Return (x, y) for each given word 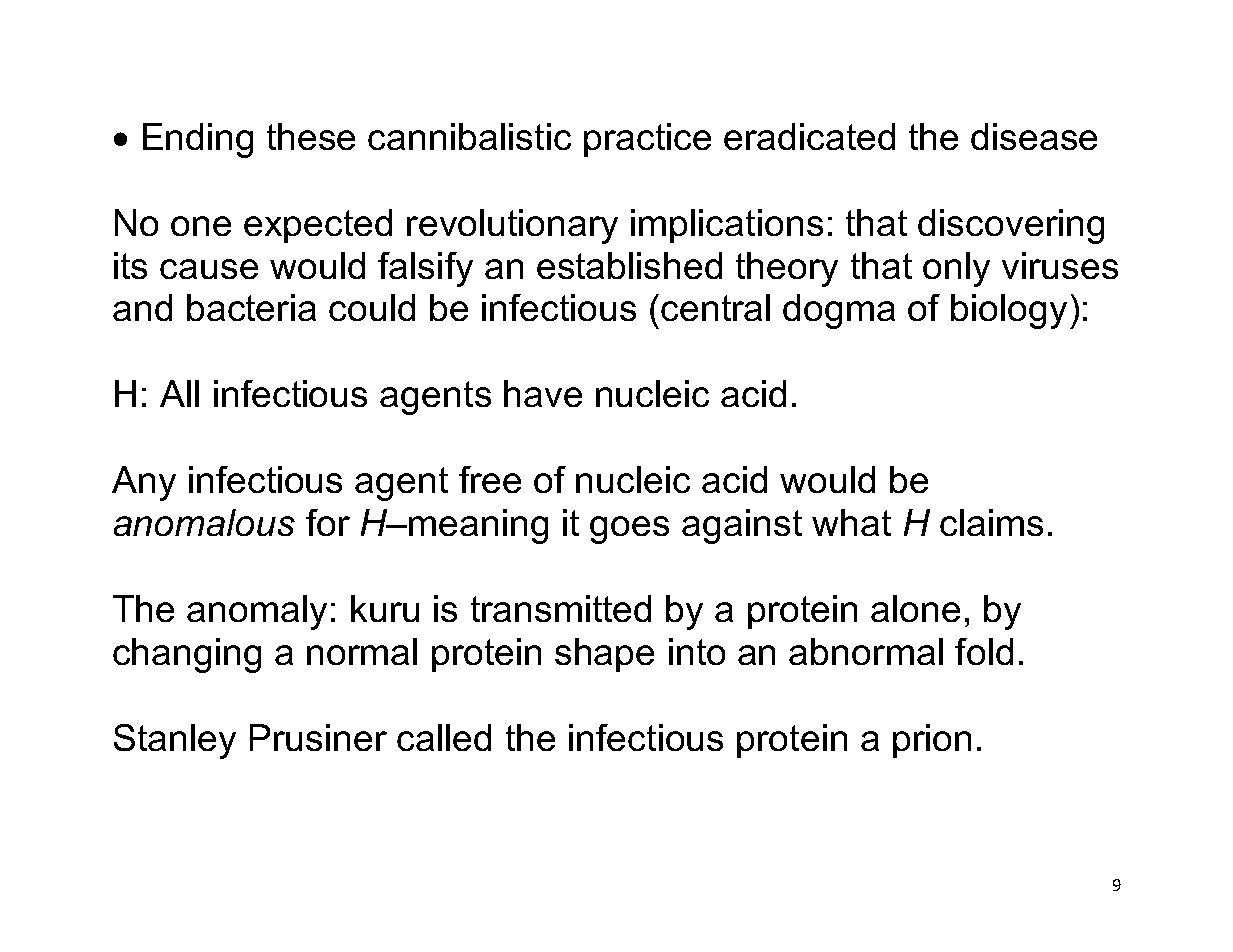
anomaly (257, 612)
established (629, 265)
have (543, 393)
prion (932, 741)
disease (1034, 136)
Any (144, 483)
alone (915, 608)
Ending (198, 140)
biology (1009, 311)
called (444, 737)
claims (991, 522)
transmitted (561, 608)
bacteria (251, 307)
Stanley (175, 741)
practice (647, 140)
